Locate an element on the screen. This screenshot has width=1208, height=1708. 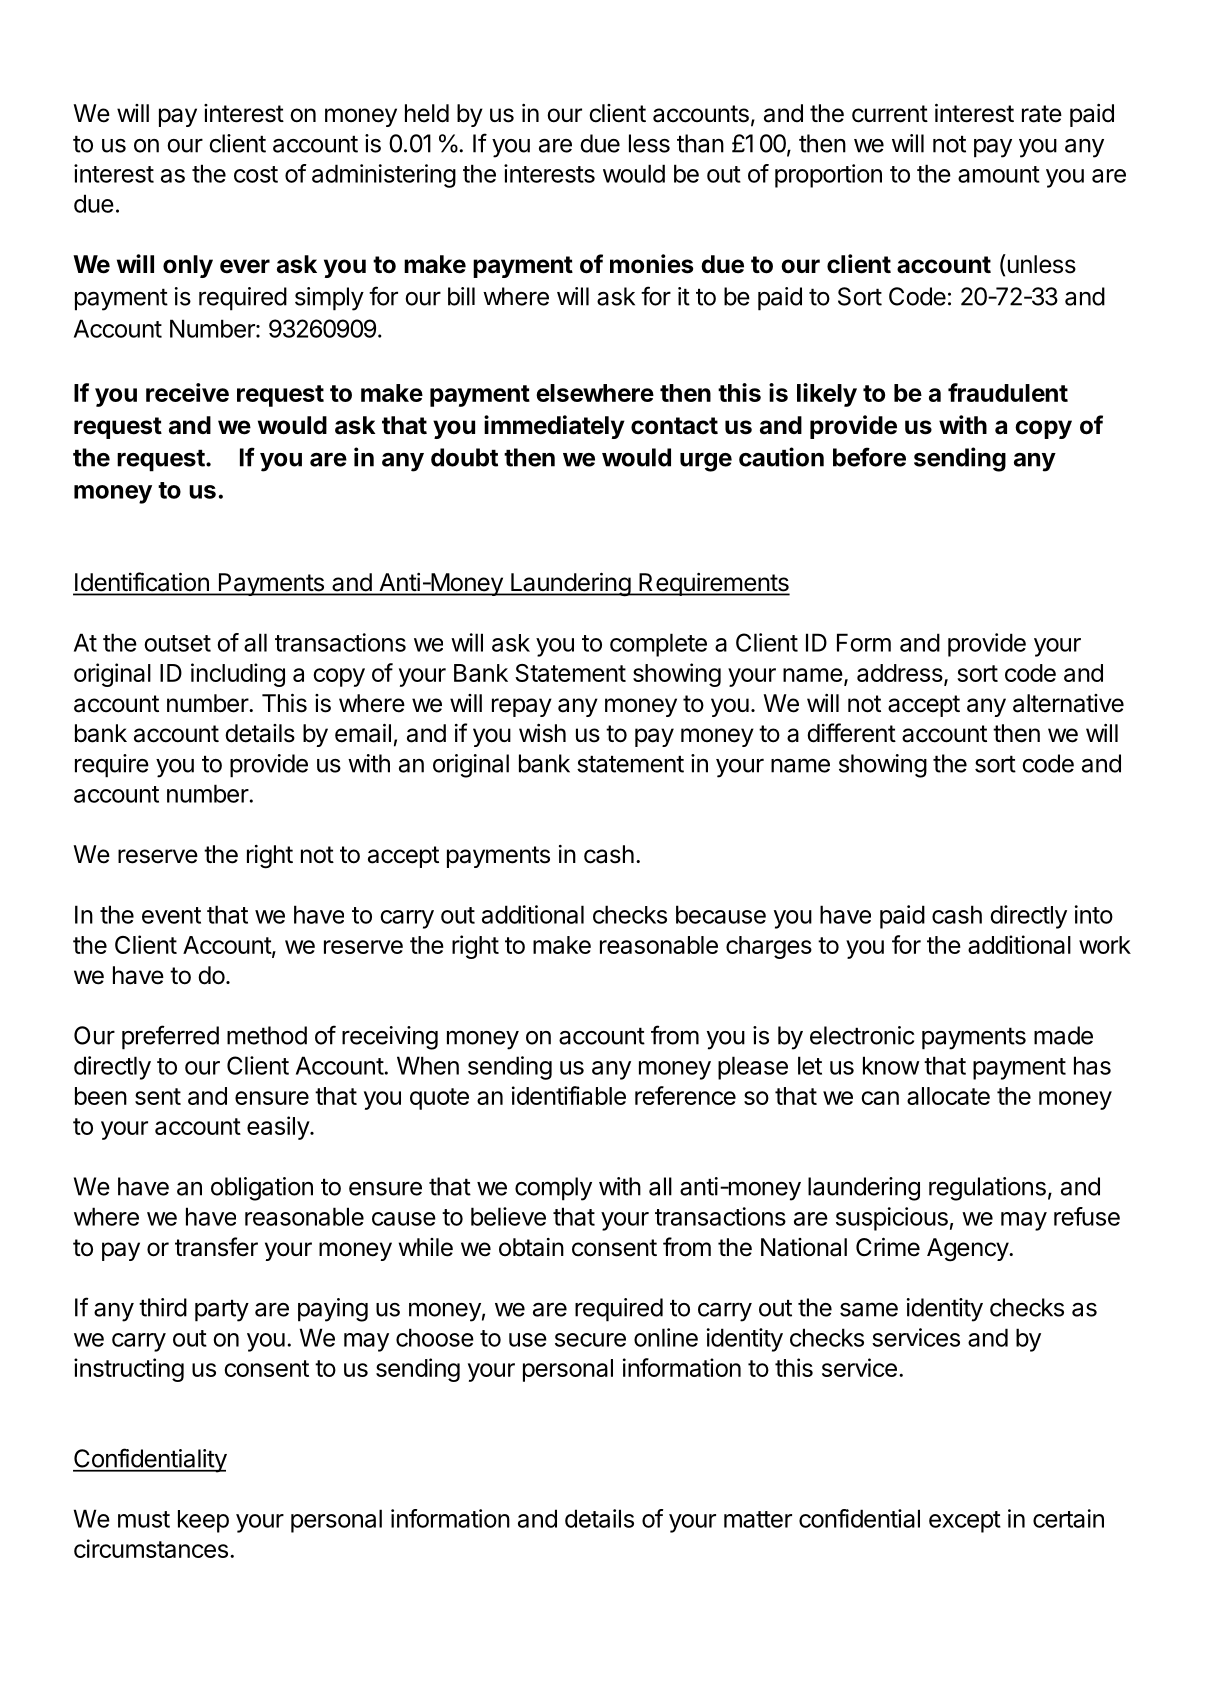
matter is located at coordinates (758, 1519).
